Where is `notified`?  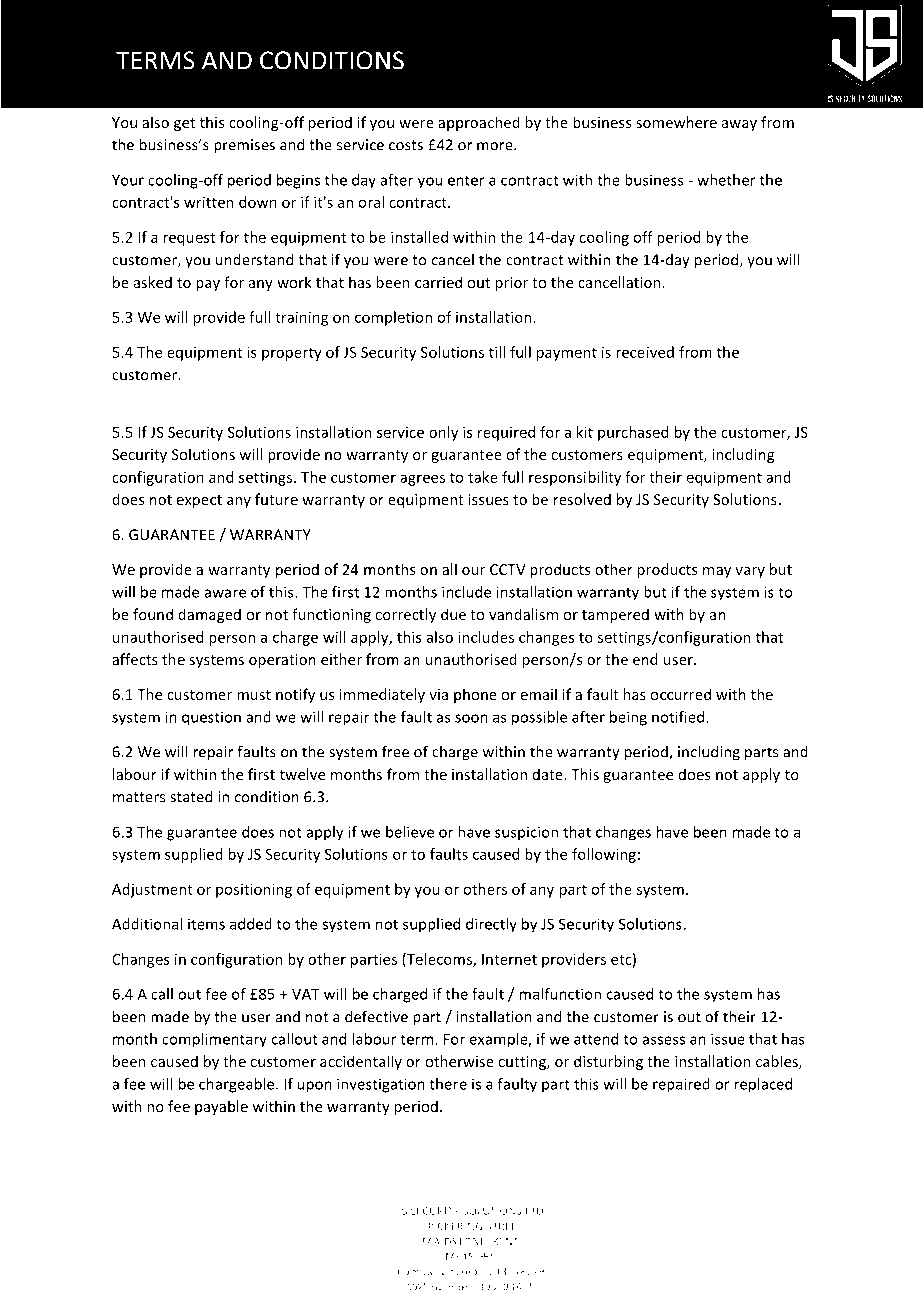
notified is located at coordinates (678, 717).
